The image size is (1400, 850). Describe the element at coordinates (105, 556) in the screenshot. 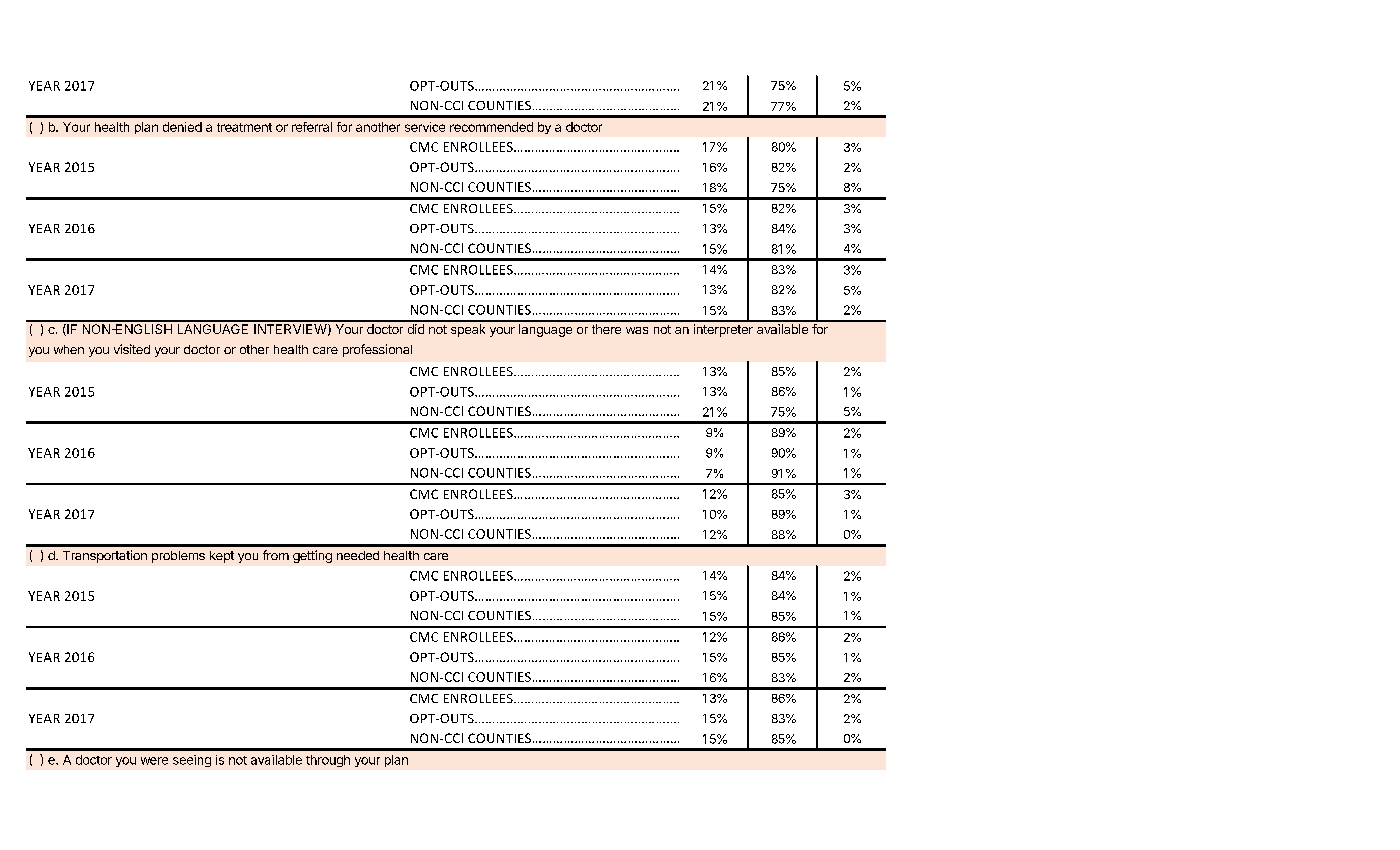

I see `Transportation` at that location.
